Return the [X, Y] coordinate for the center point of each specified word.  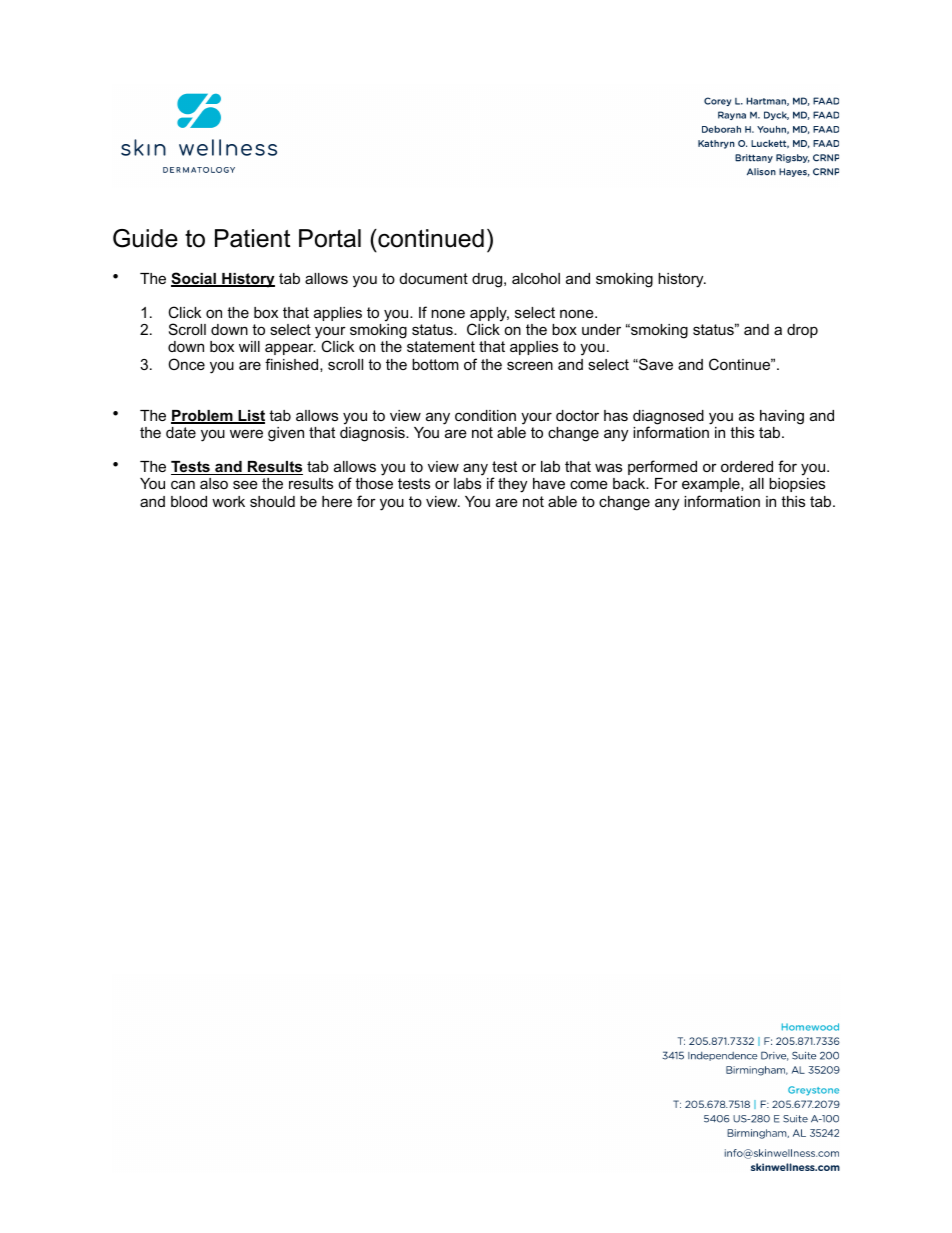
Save [655, 364]
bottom [435, 364]
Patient [252, 238]
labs [467, 483]
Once [186, 364]
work [228, 501]
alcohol [536, 278]
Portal [330, 238]
